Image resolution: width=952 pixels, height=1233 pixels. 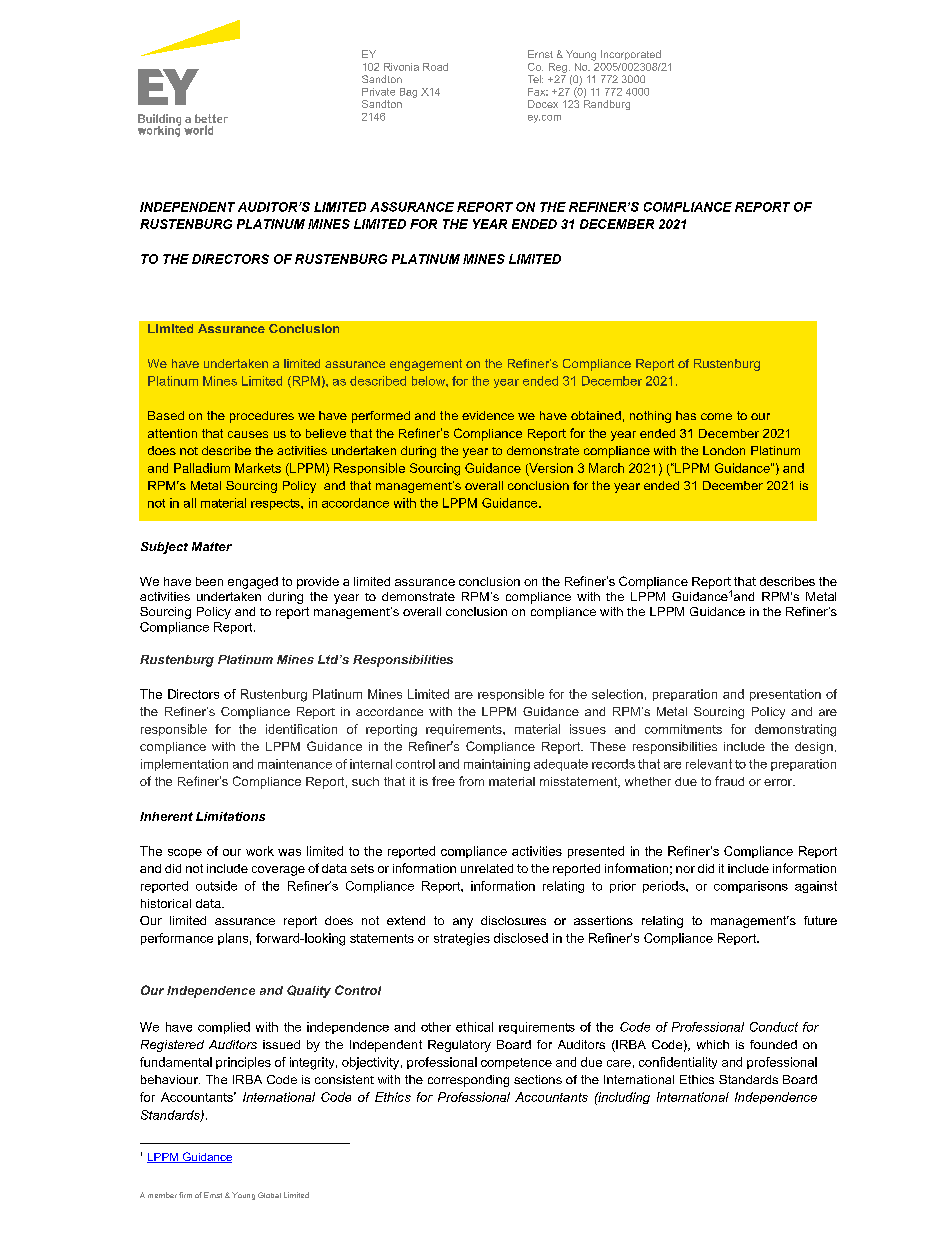 I want to click on procedures, so click(x=262, y=417).
